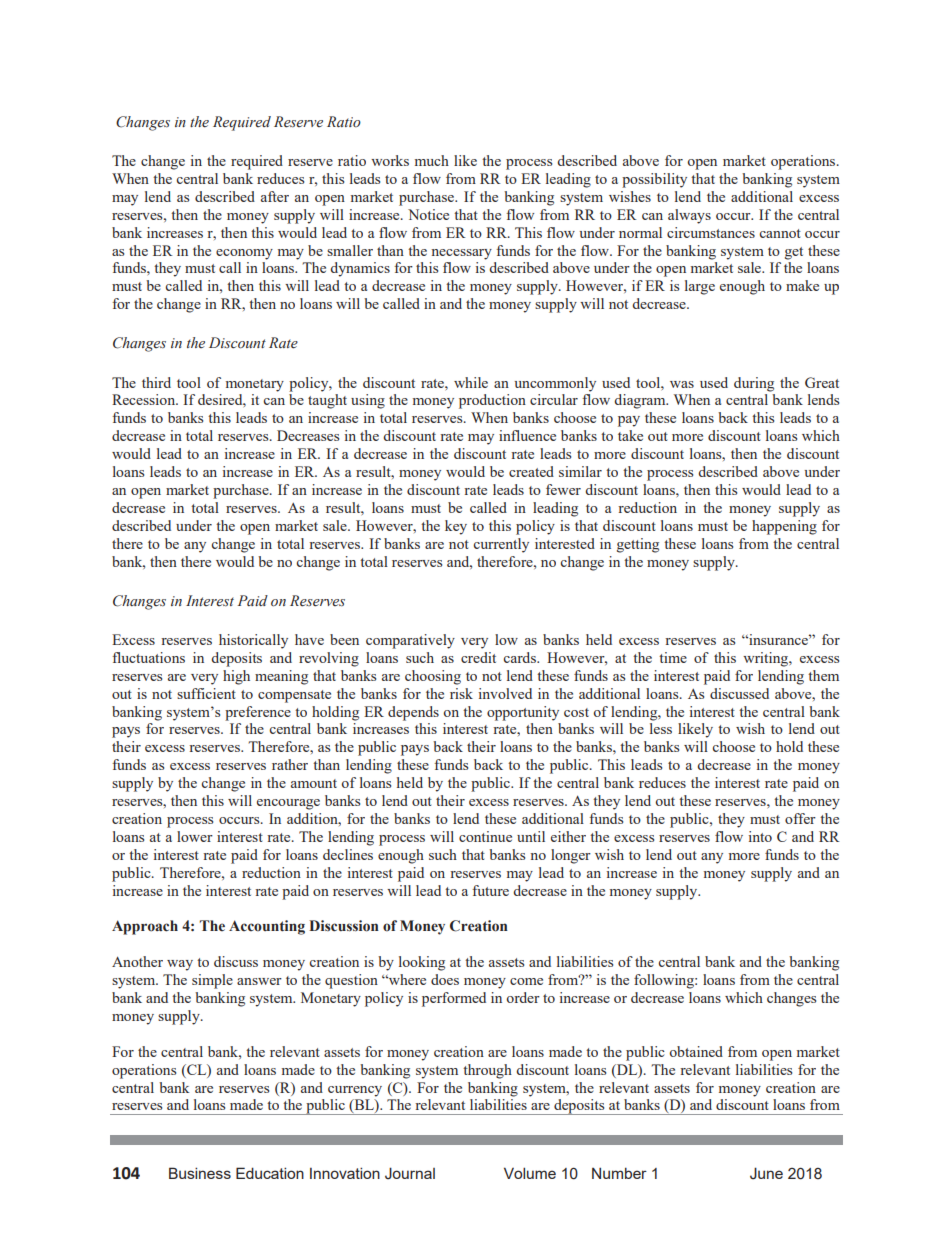  What do you see at coordinates (195, 836) in the screenshot?
I see `lower` at bounding box center [195, 836].
